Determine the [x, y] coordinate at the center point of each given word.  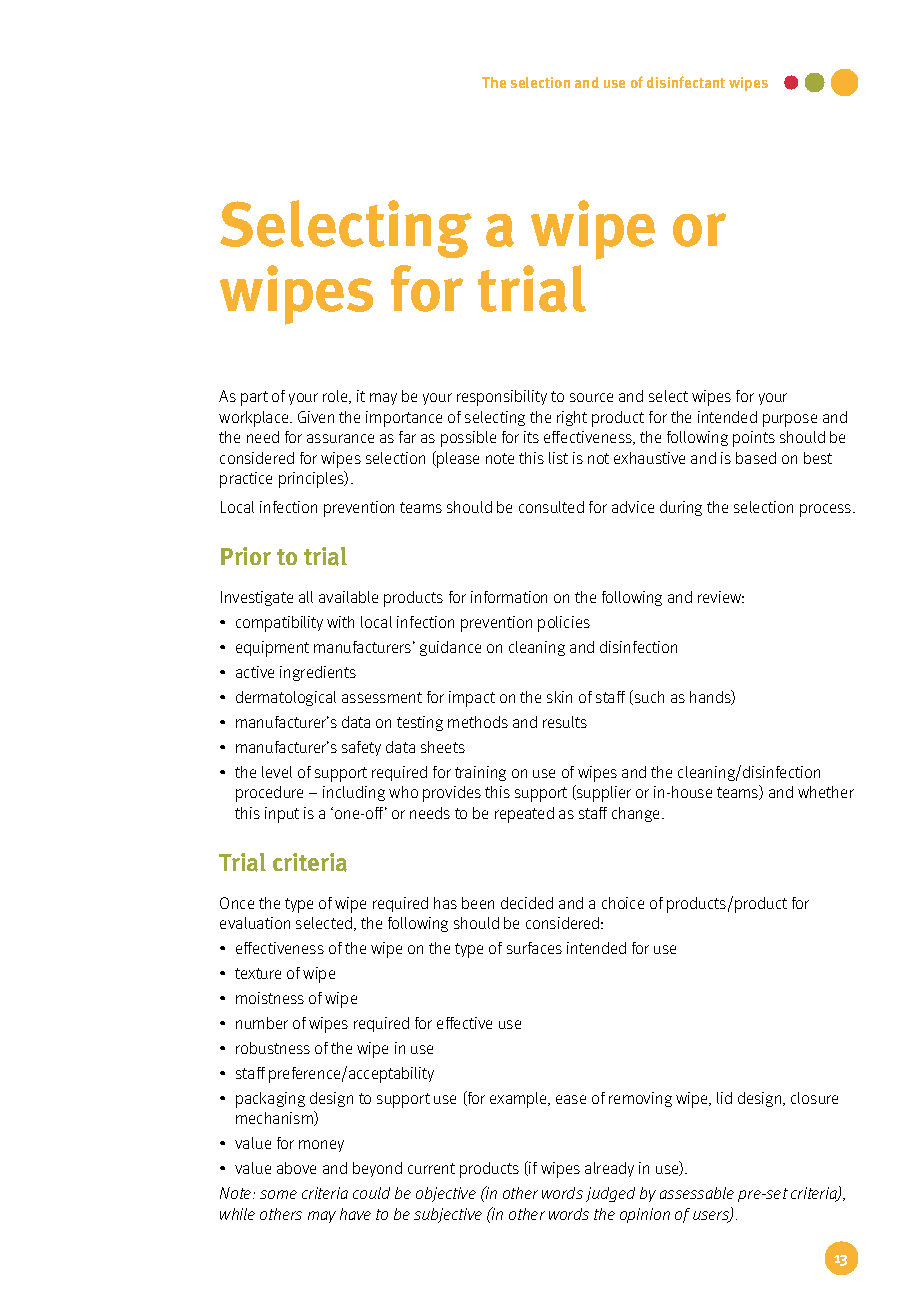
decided [527, 903]
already [609, 1169]
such [648, 697]
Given [316, 417]
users [712, 1217]
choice [623, 903]
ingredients [318, 673]
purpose [790, 420]
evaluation [255, 923]
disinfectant [686, 82]
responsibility [502, 398]
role [336, 397]
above [296, 1168]
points [754, 439]
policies [564, 624]
